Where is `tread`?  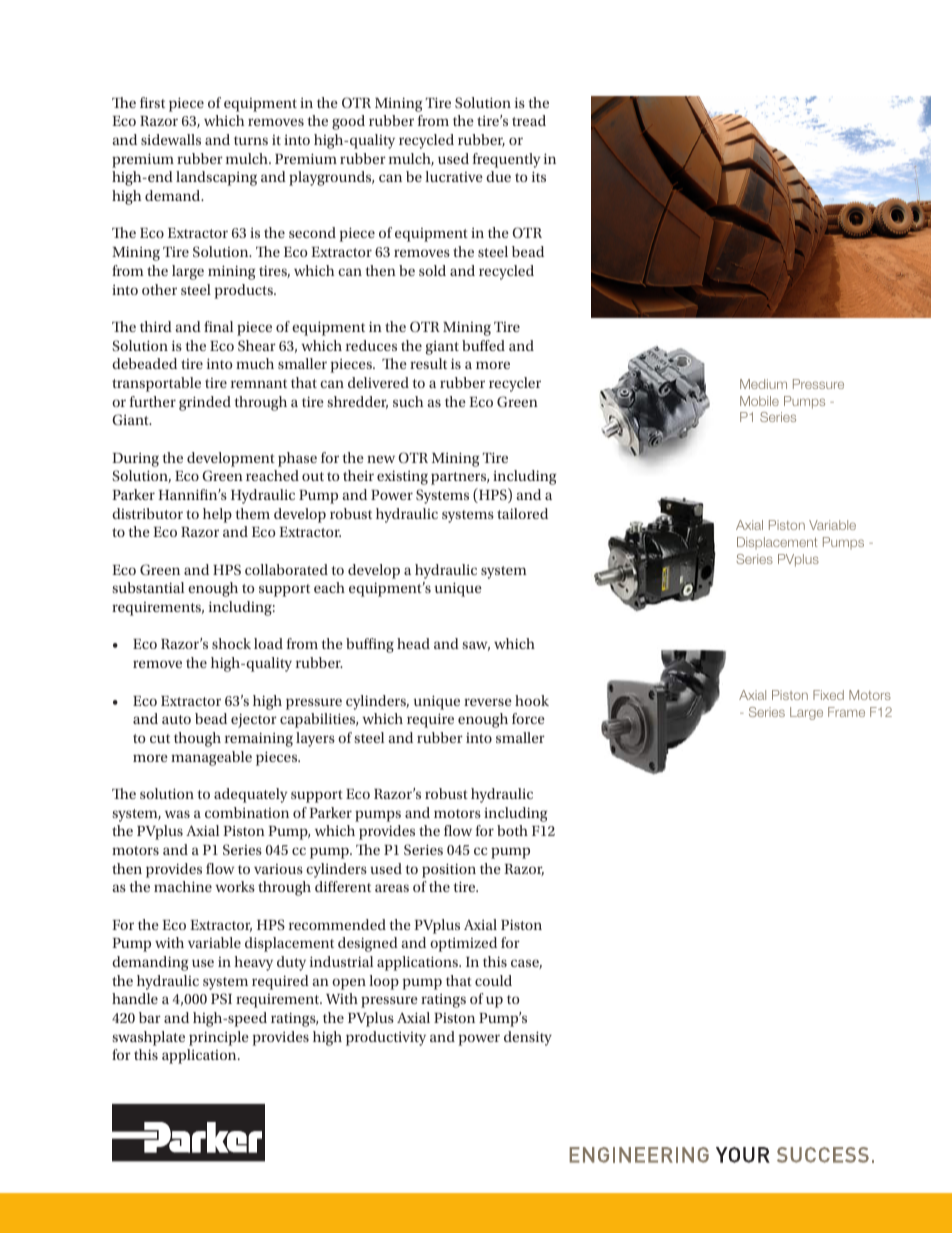 tread is located at coordinates (529, 120).
